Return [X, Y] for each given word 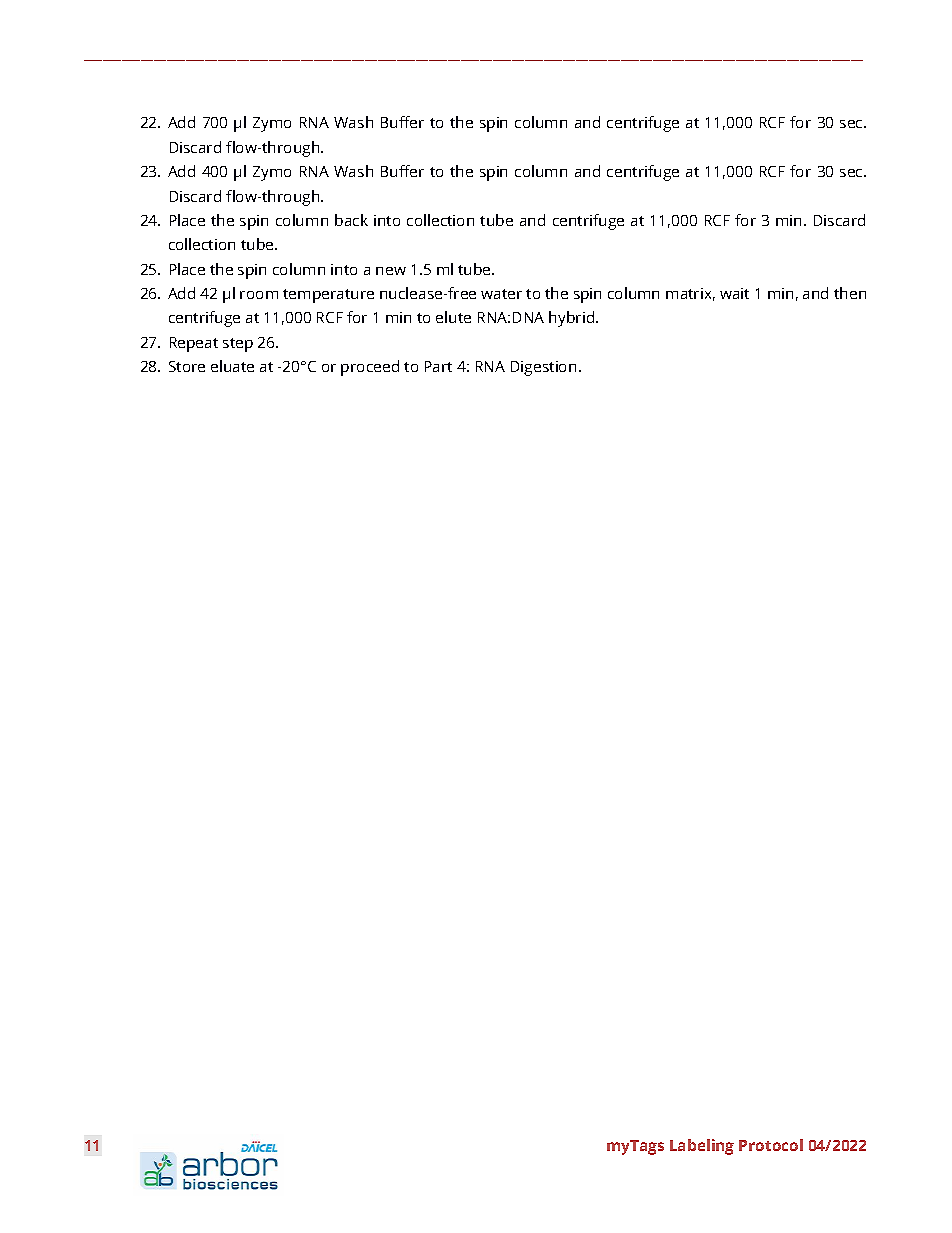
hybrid [573, 319]
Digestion [543, 368]
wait [734, 293]
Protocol [771, 1145]
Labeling [702, 1147]
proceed [370, 368]
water [501, 294]
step [238, 345]
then [850, 293]
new [391, 271]
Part [438, 366]
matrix [690, 294]
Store [187, 366]
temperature [328, 296]
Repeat [194, 344]
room [259, 295]
